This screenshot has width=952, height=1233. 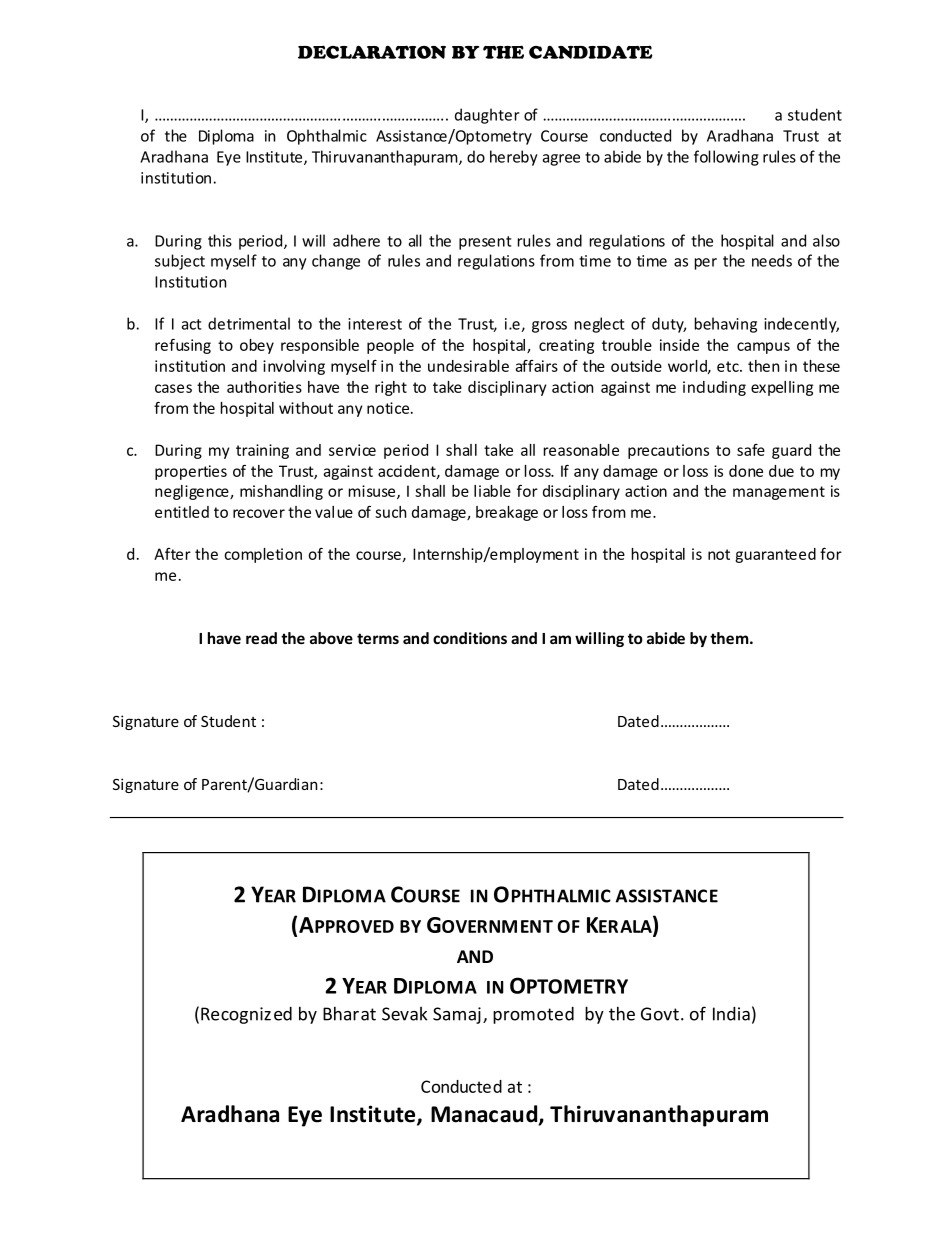 I want to click on read, so click(x=261, y=638).
